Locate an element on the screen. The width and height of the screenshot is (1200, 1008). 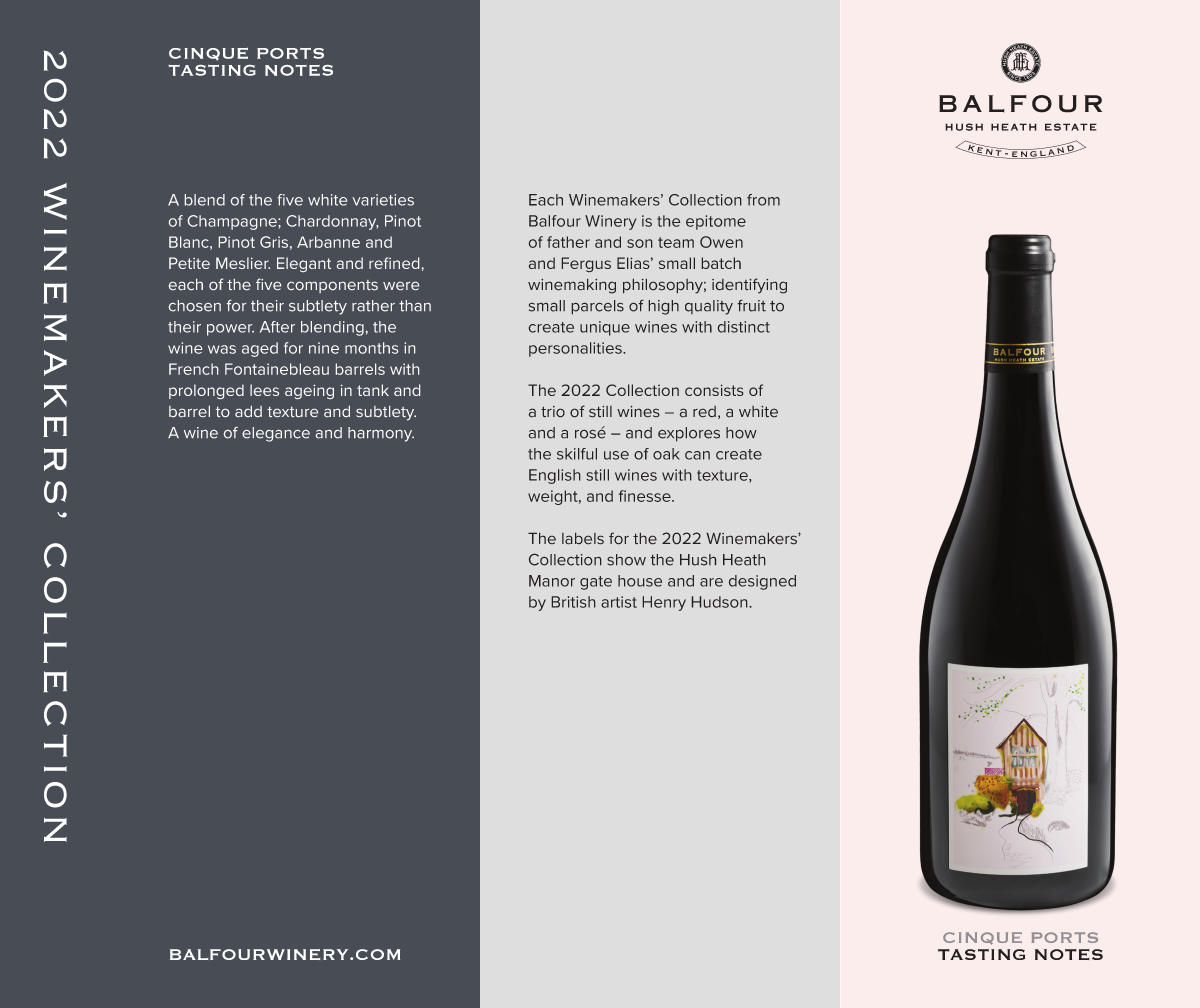
red is located at coordinates (704, 411).
